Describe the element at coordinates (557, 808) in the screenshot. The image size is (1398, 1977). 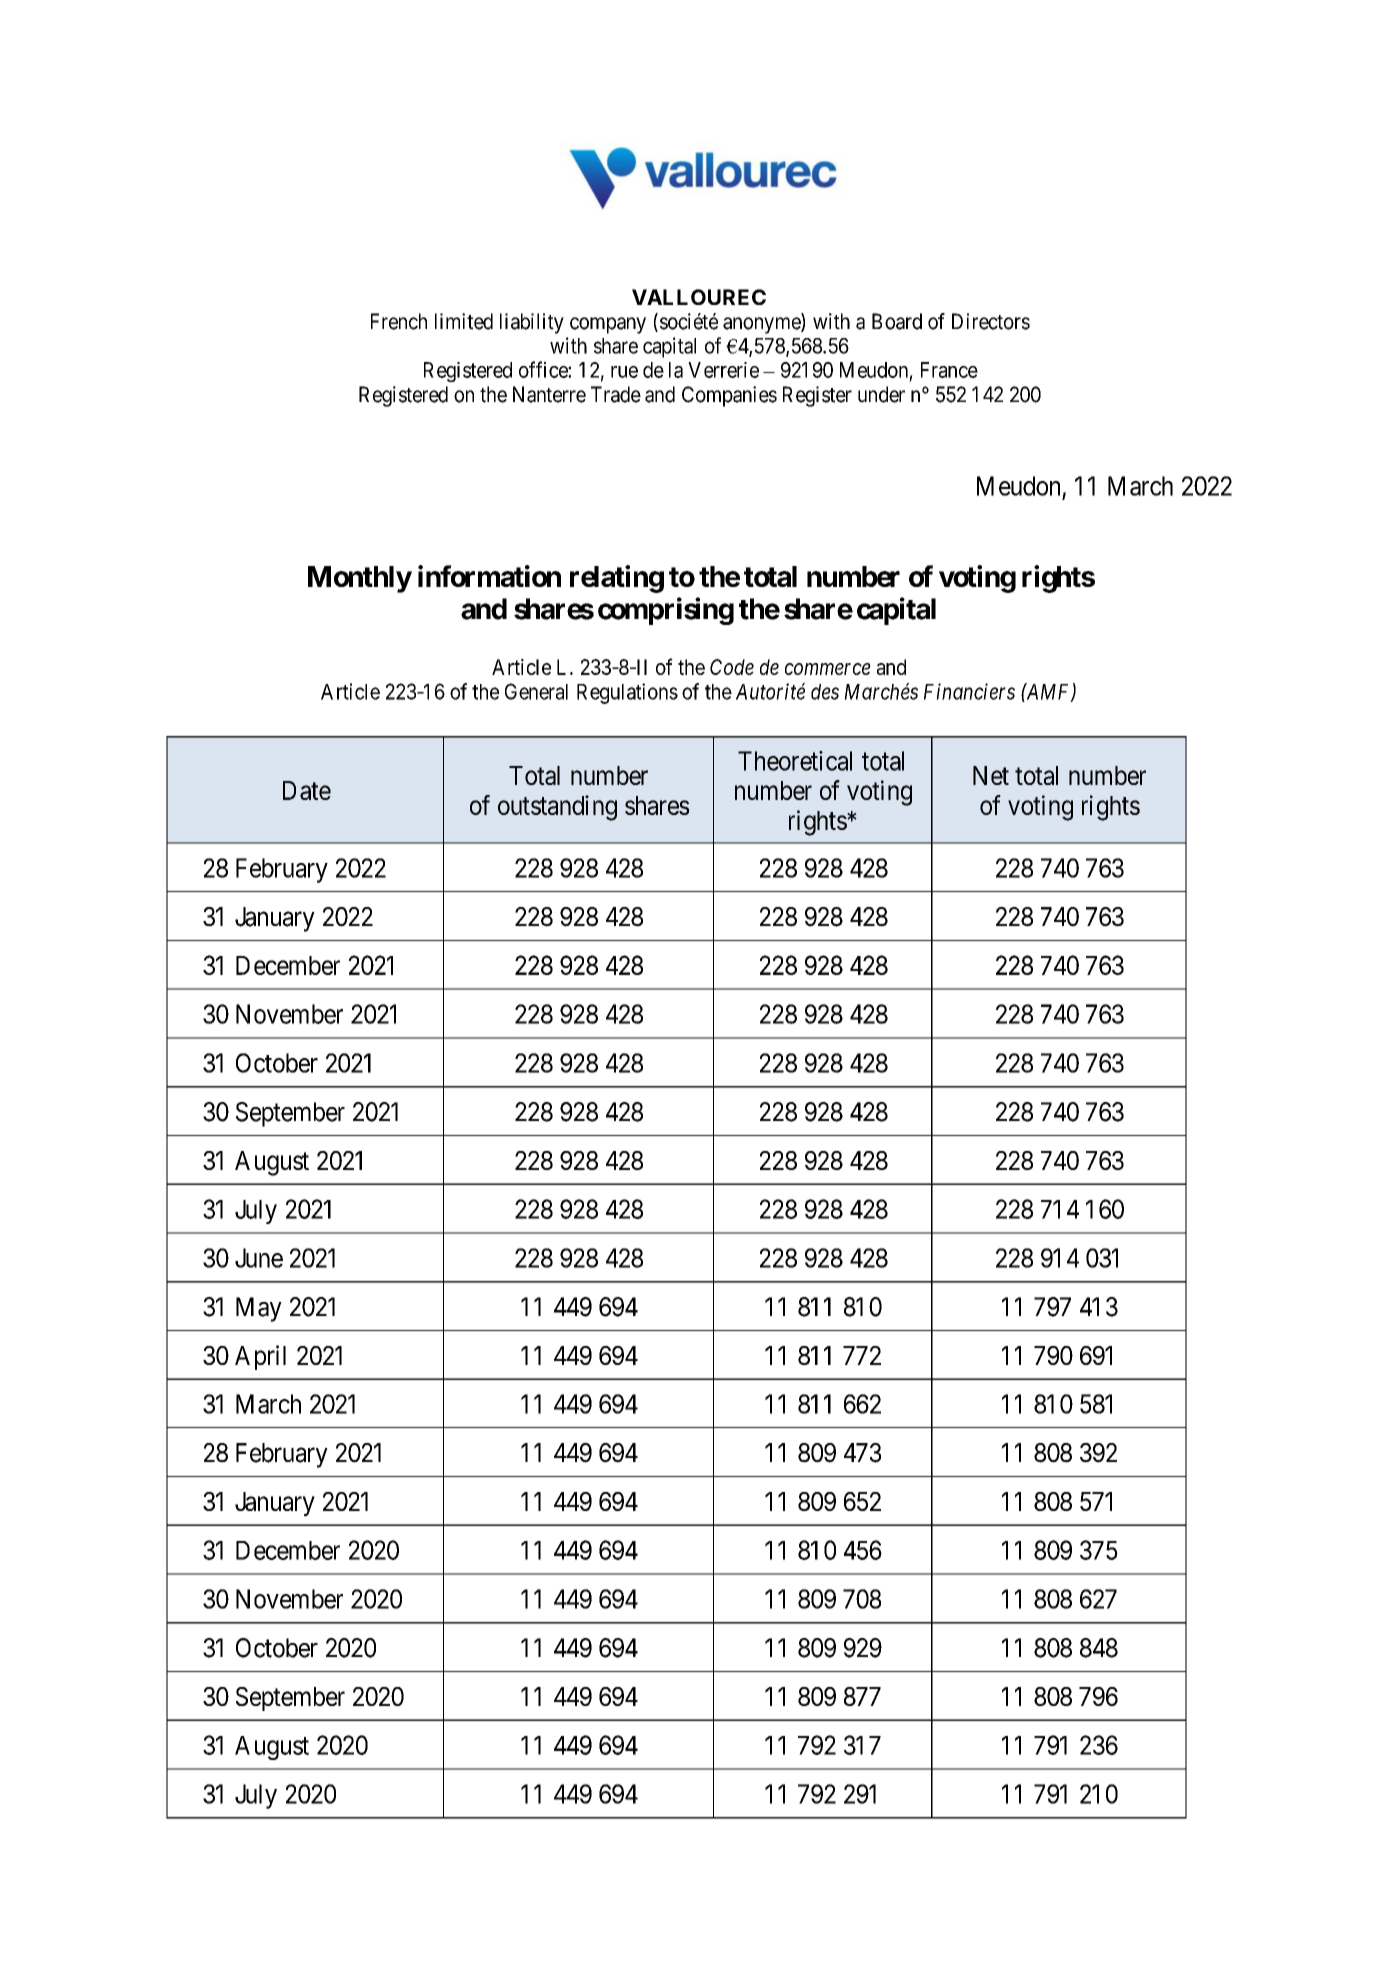
I see `outstanding` at that location.
